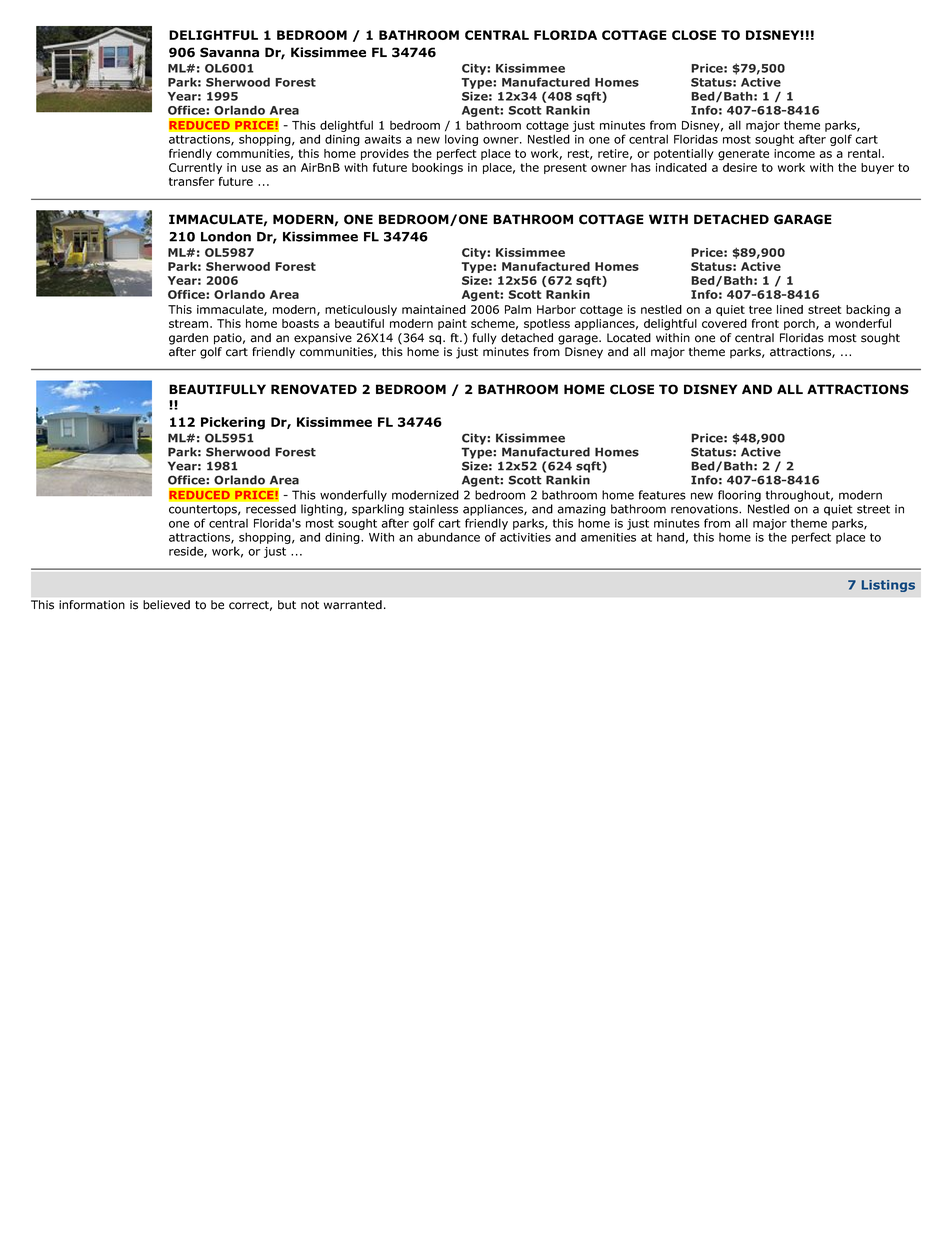  Describe the element at coordinates (287, 605) in the screenshot. I see `but` at that location.
